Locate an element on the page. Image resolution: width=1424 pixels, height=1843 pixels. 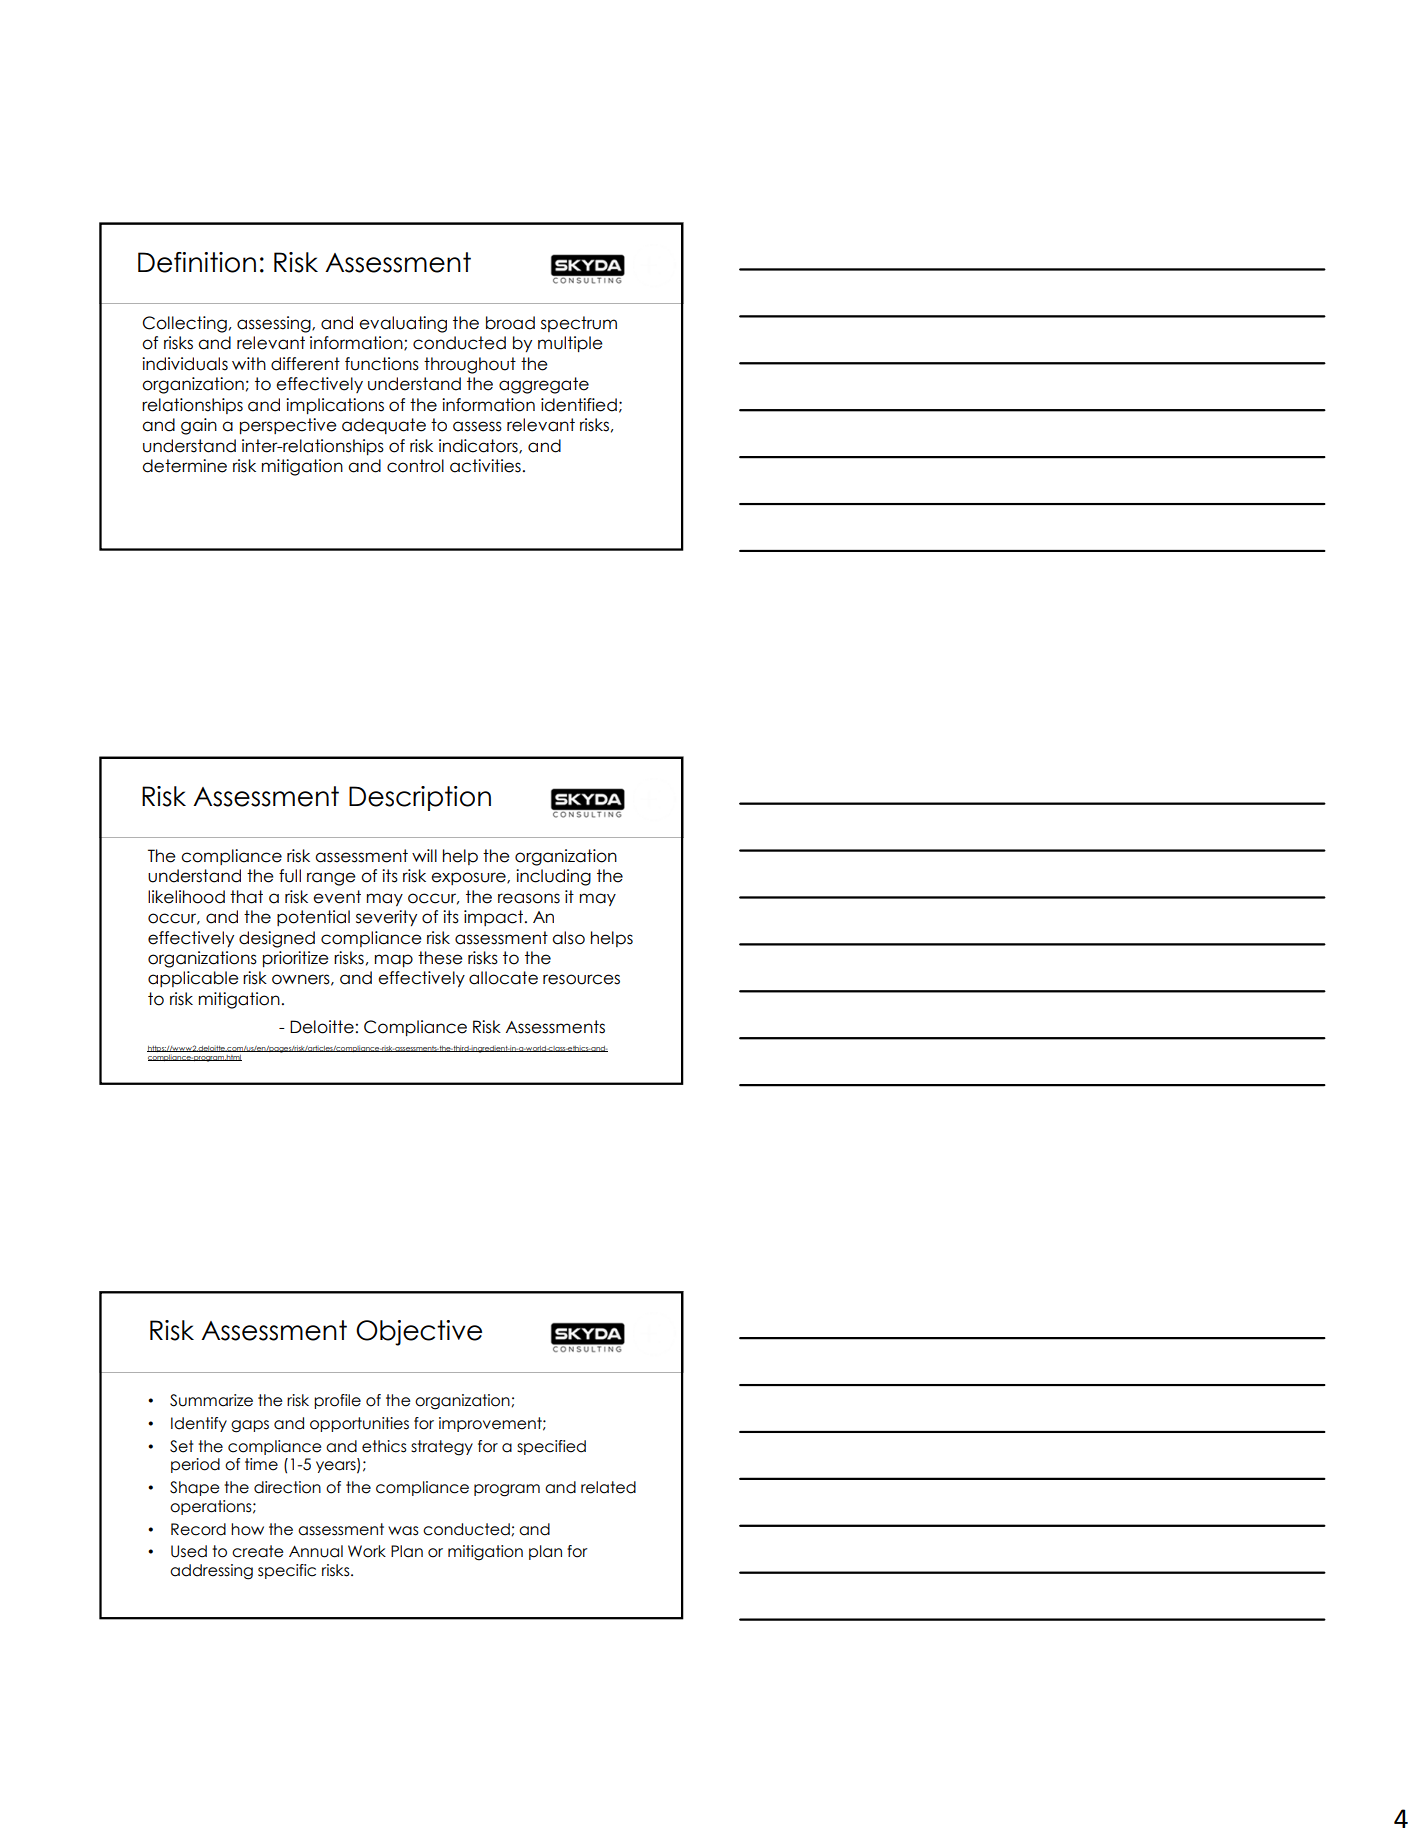
resources is located at coordinates (581, 979).
